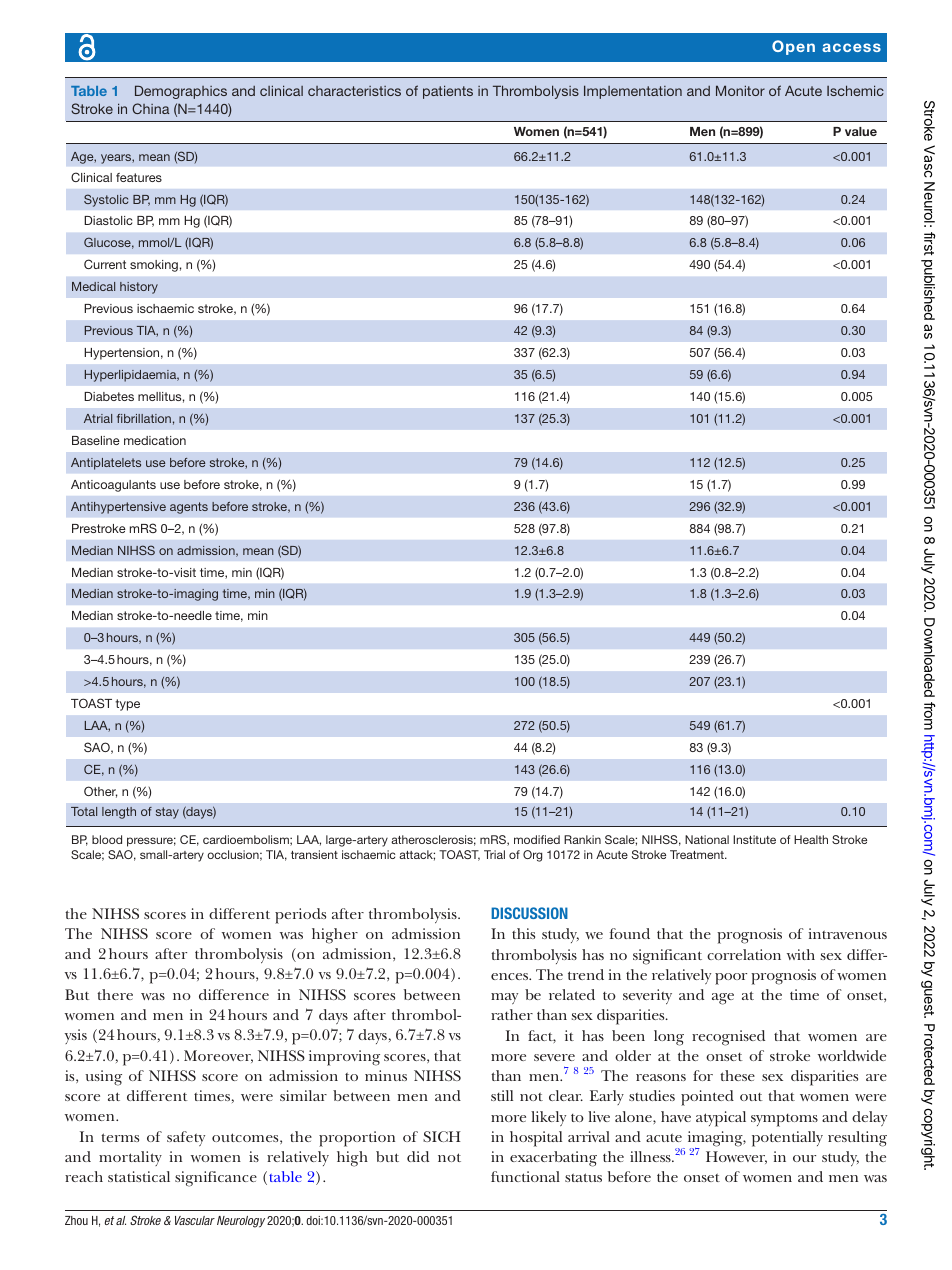 The height and width of the screenshot is (1270, 952). Describe the element at coordinates (139, 1176) in the screenshot. I see `statistical` at that location.
